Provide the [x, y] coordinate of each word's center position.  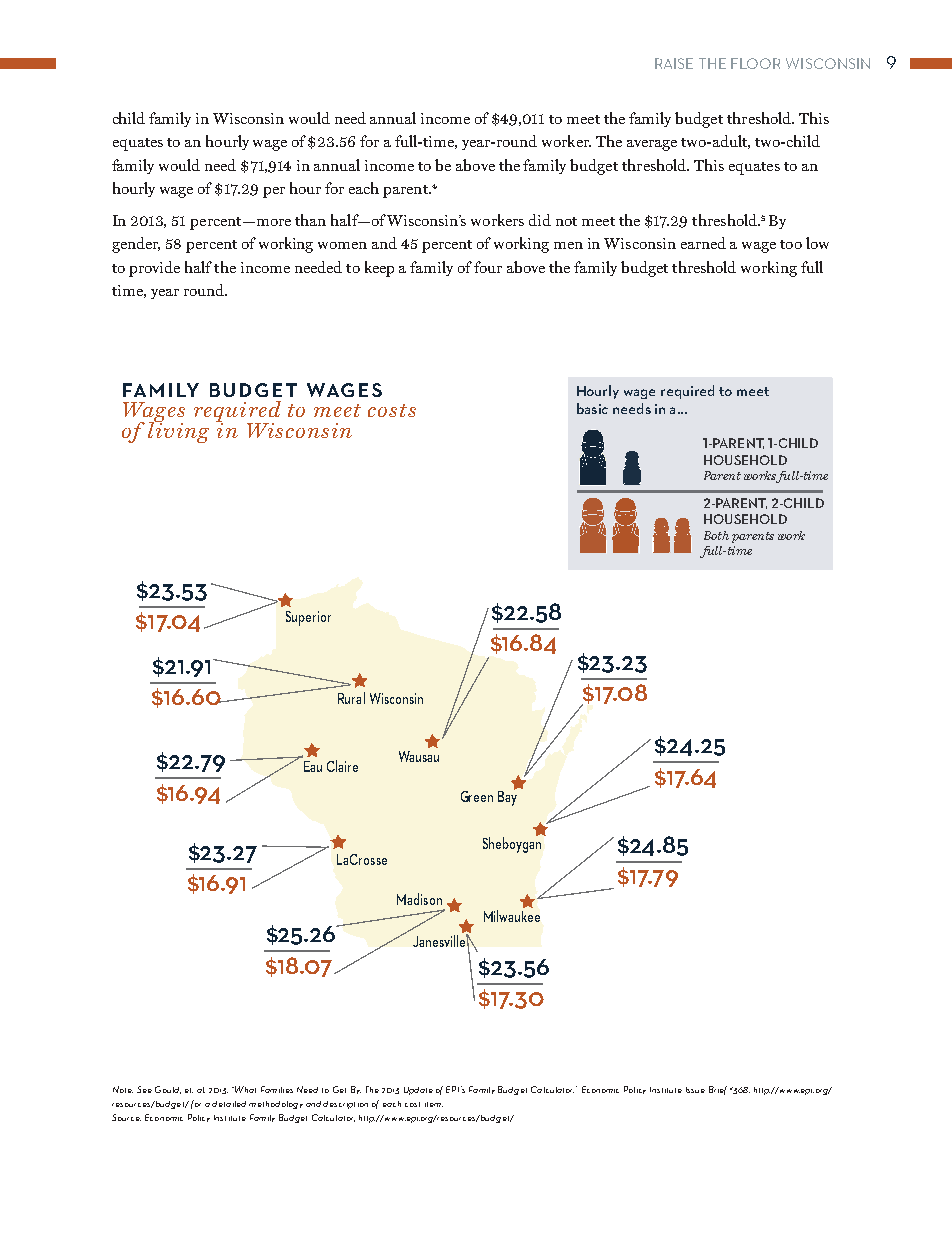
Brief [718, 1090]
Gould [168, 1090]
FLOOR [755, 63]
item [434, 1104]
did [540, 220]
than [310, 220]
